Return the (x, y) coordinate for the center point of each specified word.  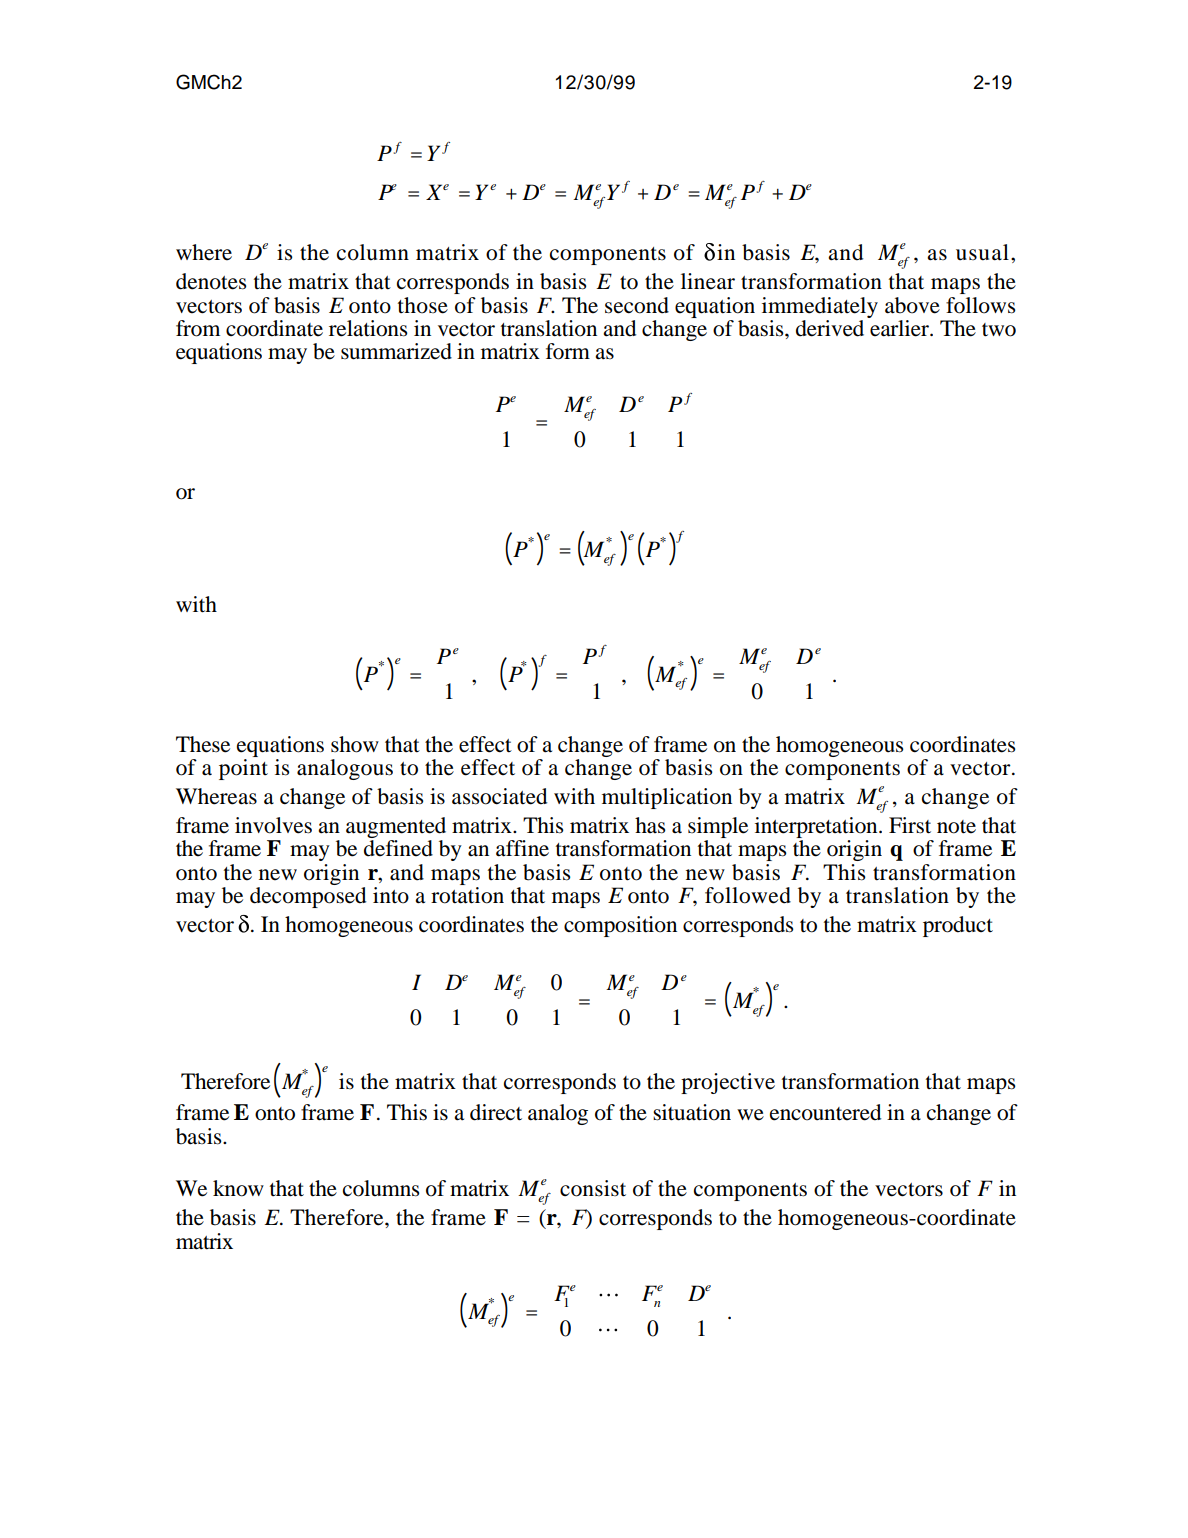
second (637, 305)
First (910, 825)
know (238, 1188)
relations (368, 328)
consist (593, 1188)
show (355, 744)
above (912, 305)
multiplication (667, 798)
